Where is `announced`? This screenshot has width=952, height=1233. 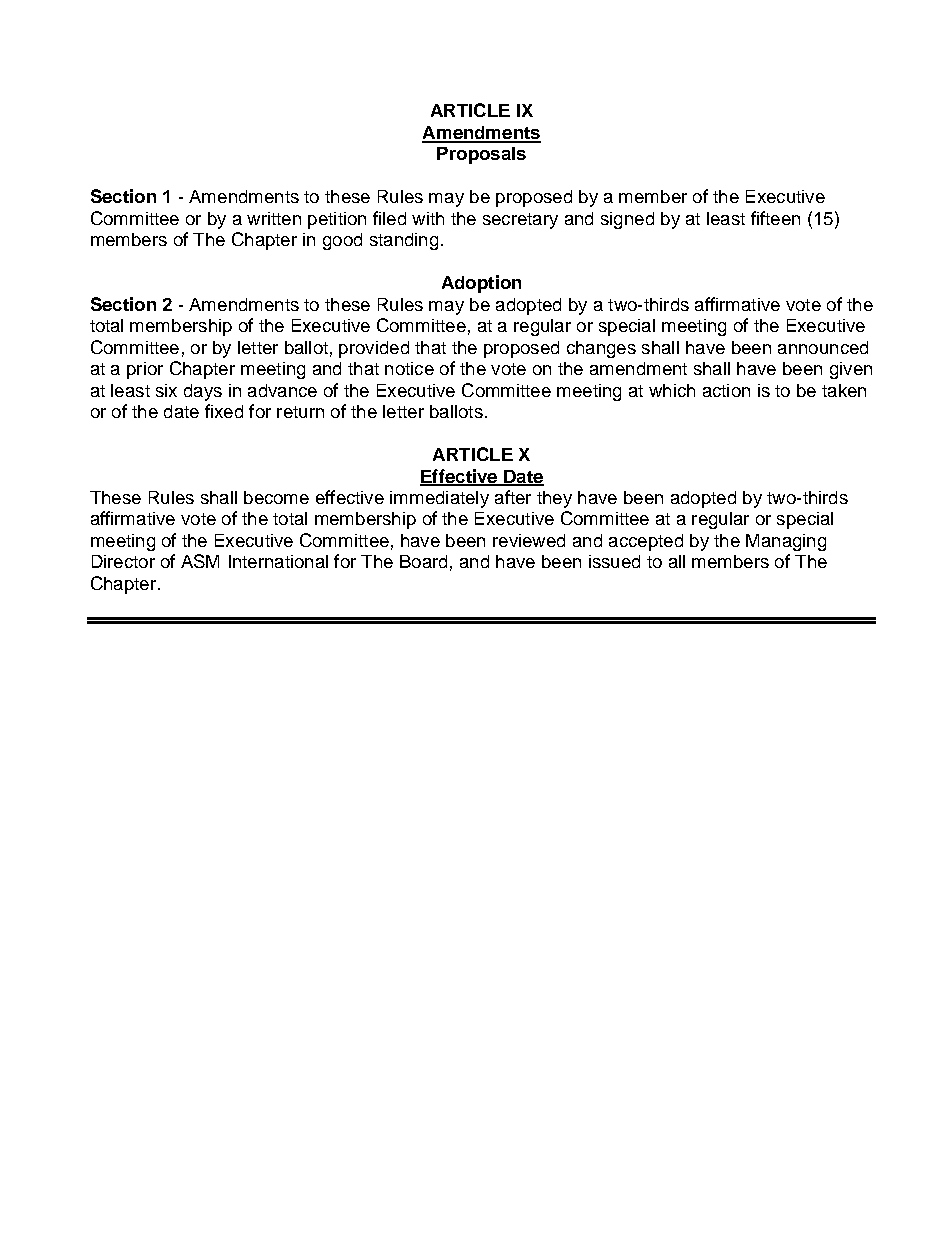 announced is located at coordinates (823, 347).
